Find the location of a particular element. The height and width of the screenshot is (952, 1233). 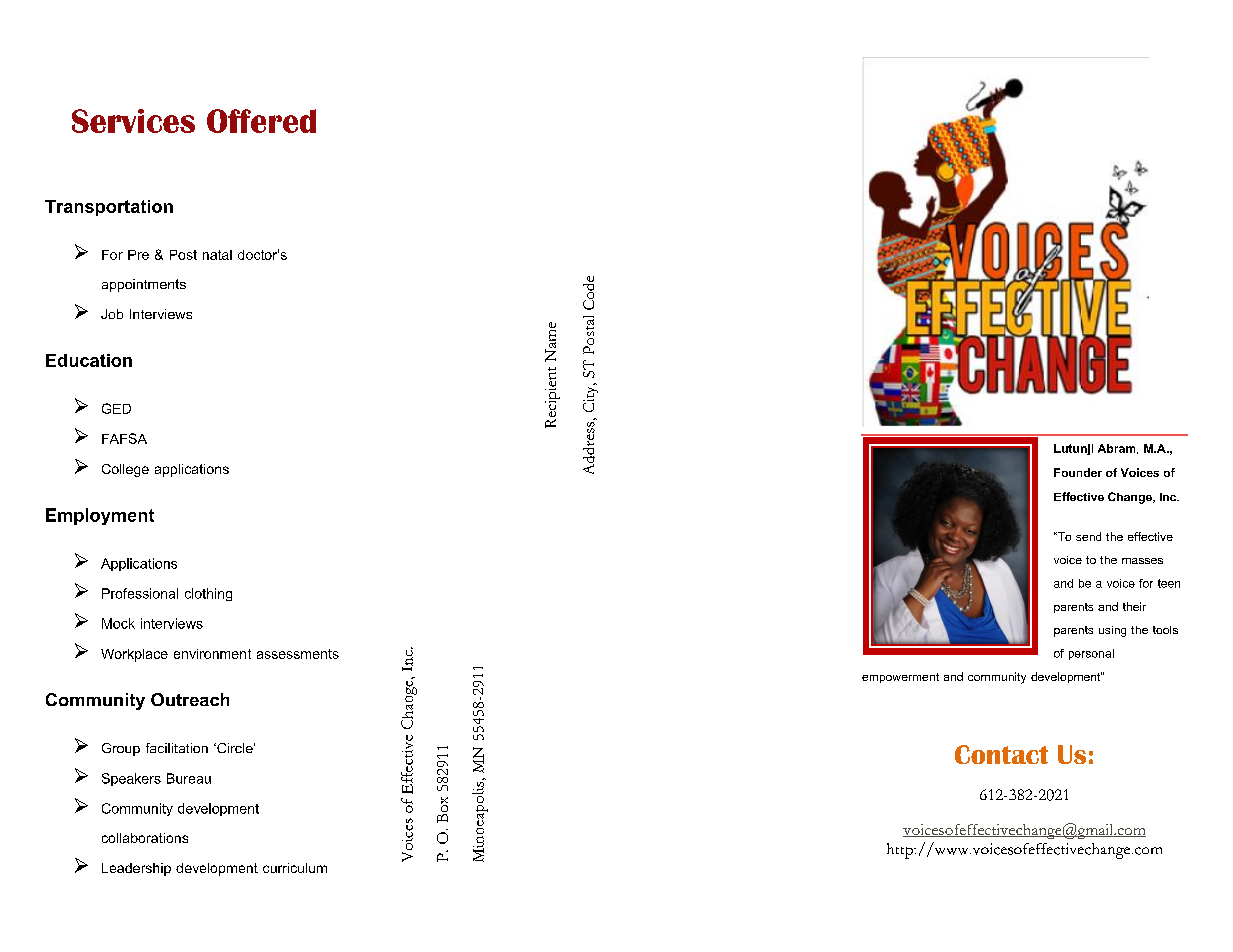

collaborations is located at coordinates (145, 838).
